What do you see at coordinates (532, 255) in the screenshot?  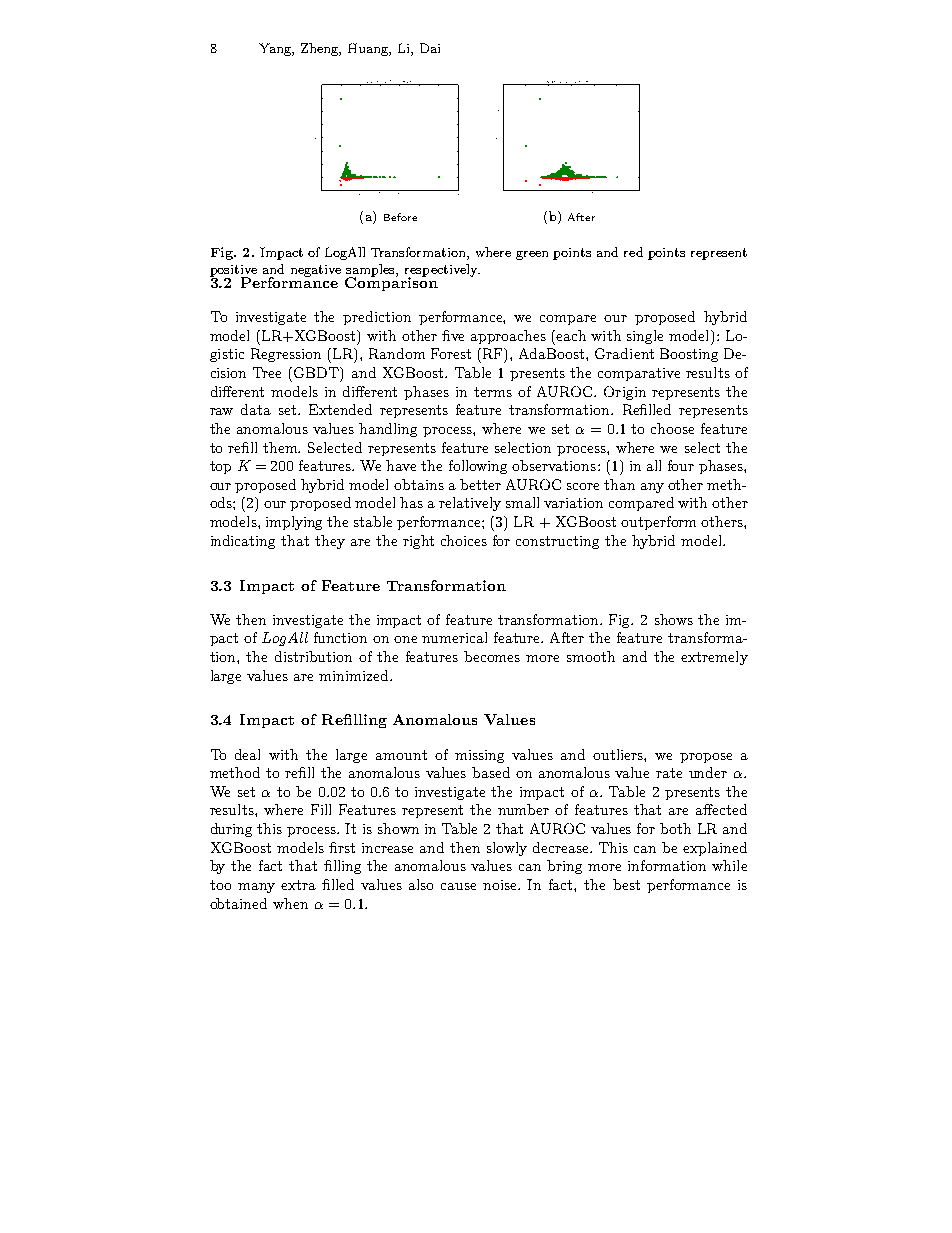 I see `green` at bounding box center [532, 255].
